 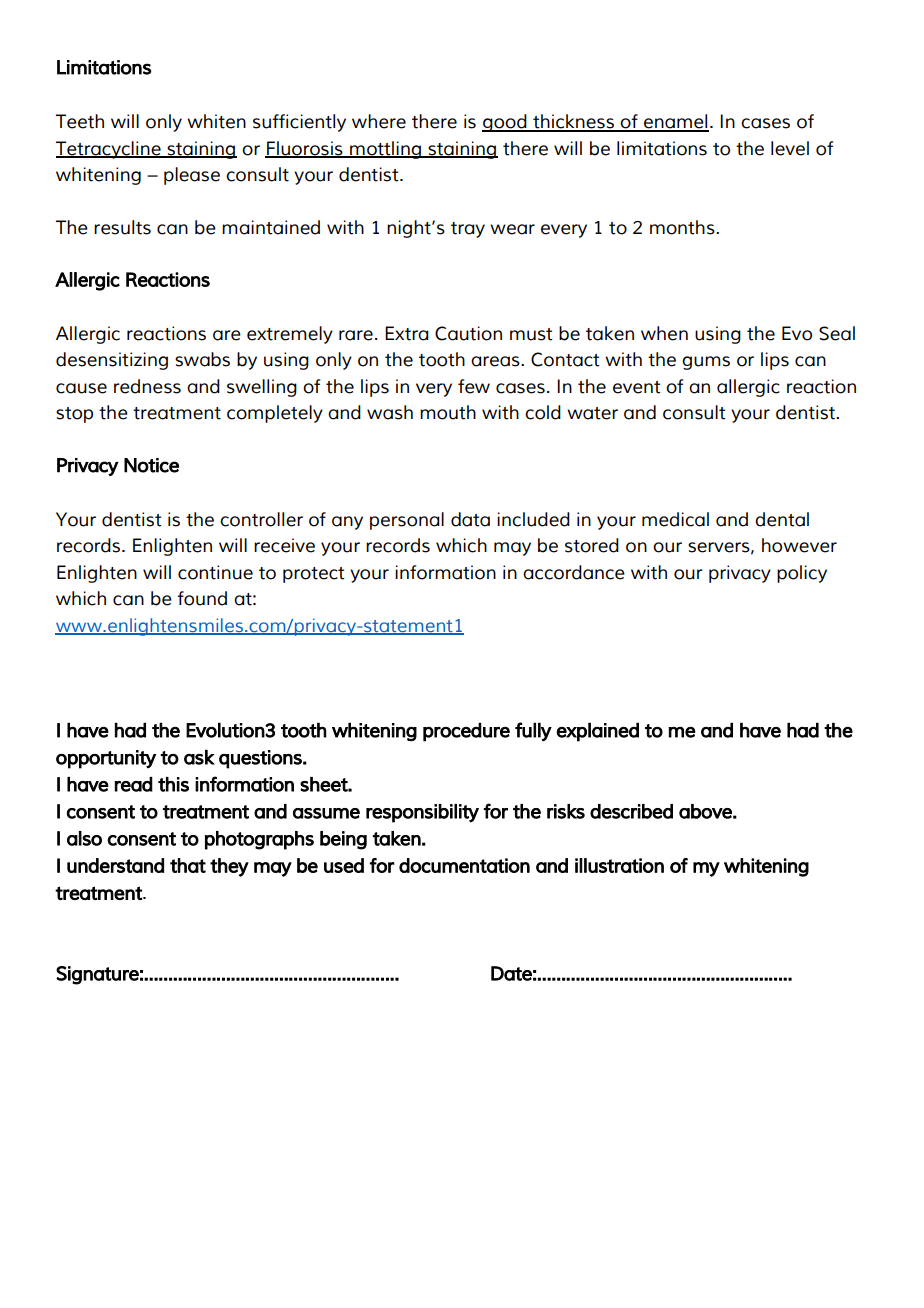 I want to click on found, so click(x=202, y=598).
